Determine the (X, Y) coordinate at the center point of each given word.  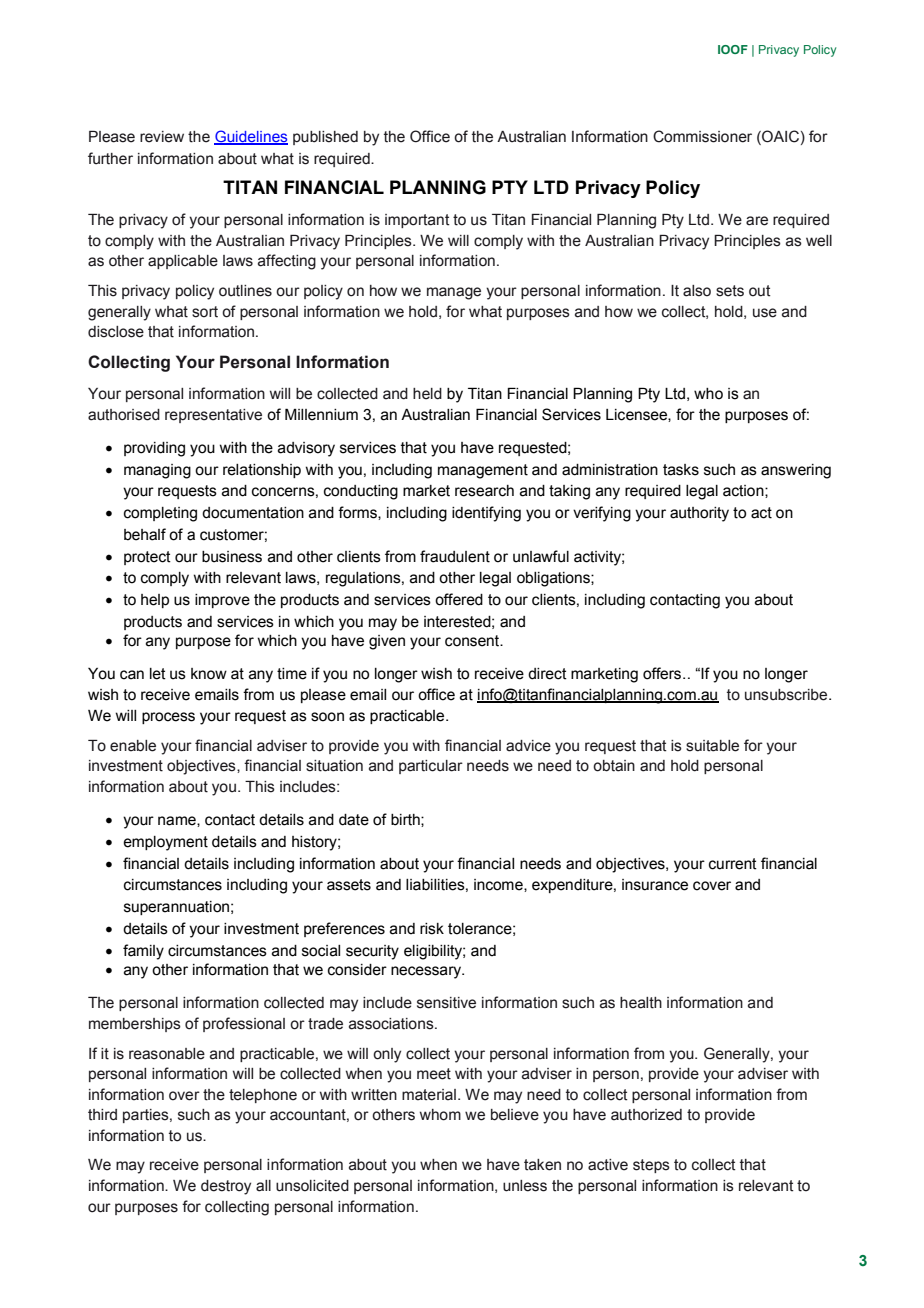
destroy (226, 1187)
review (162, 137)
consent (473, 641)
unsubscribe (787, 695)
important (417, 221)
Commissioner (702, 136)
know (209, 674)
